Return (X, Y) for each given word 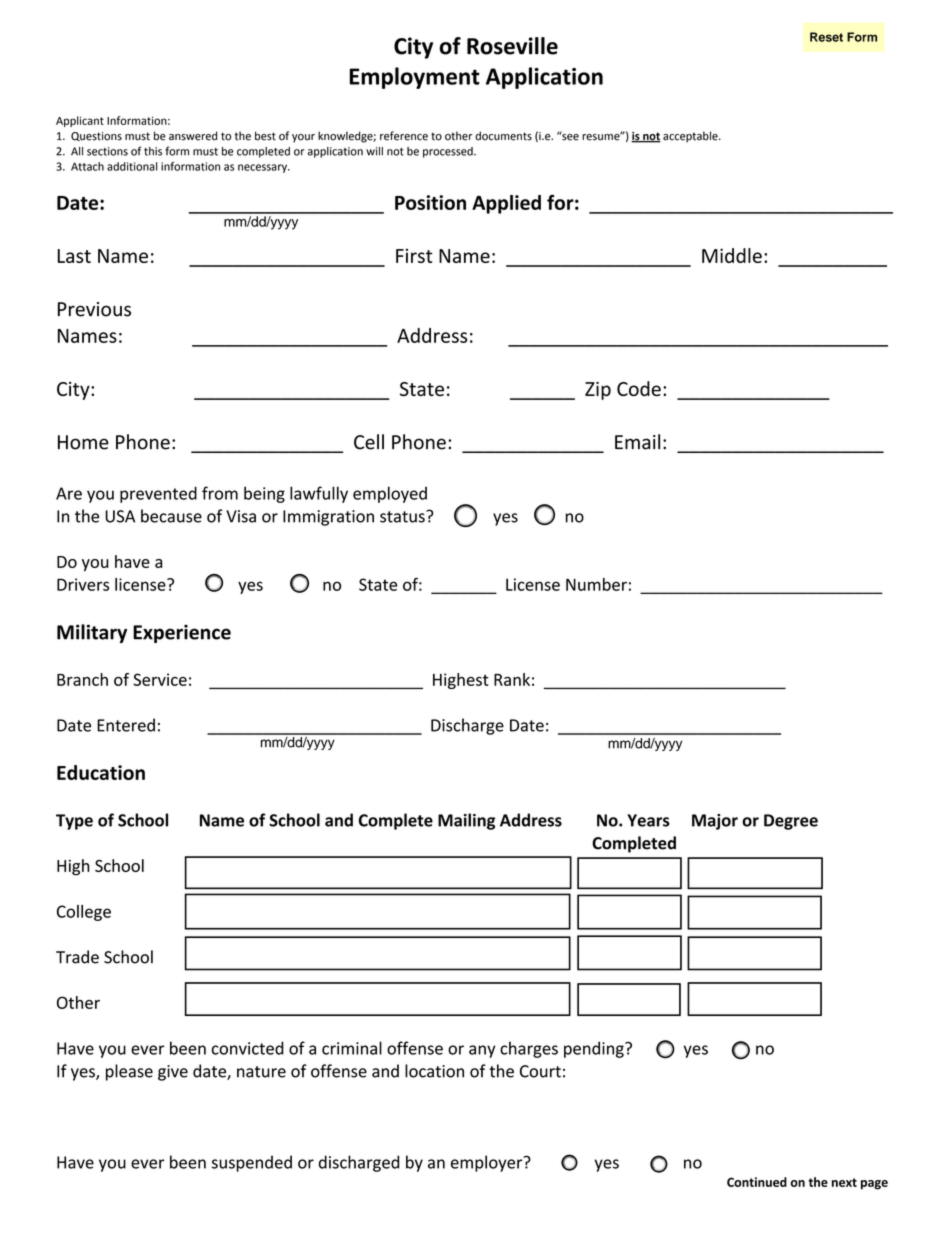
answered (193, 136)
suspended (252, 1163)
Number (596, 584)
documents (503, 136)
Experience (182, 633)
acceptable (691, 137)
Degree (791, 822)
